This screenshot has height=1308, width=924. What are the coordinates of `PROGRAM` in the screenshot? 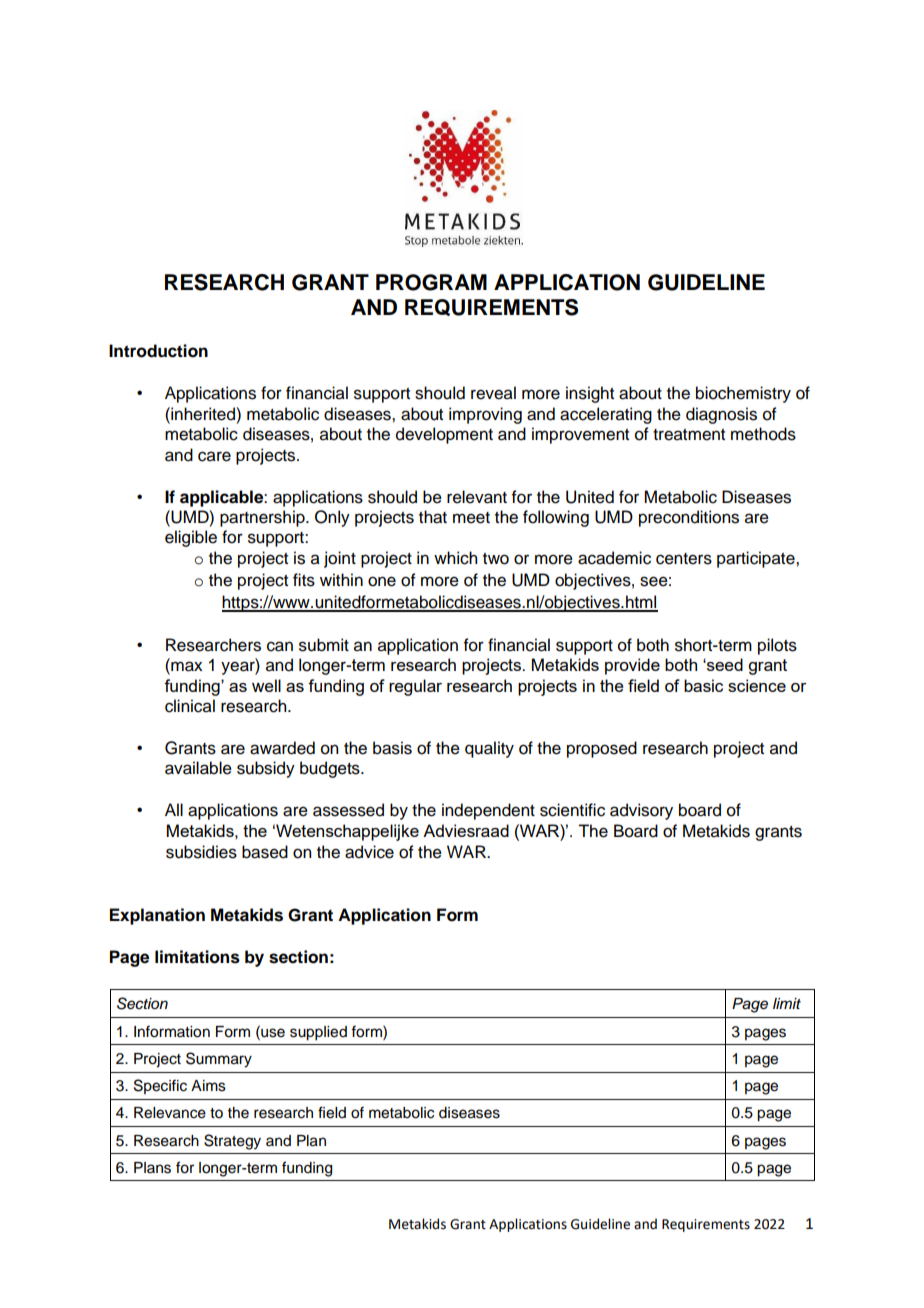 It's located at (431, 282).
